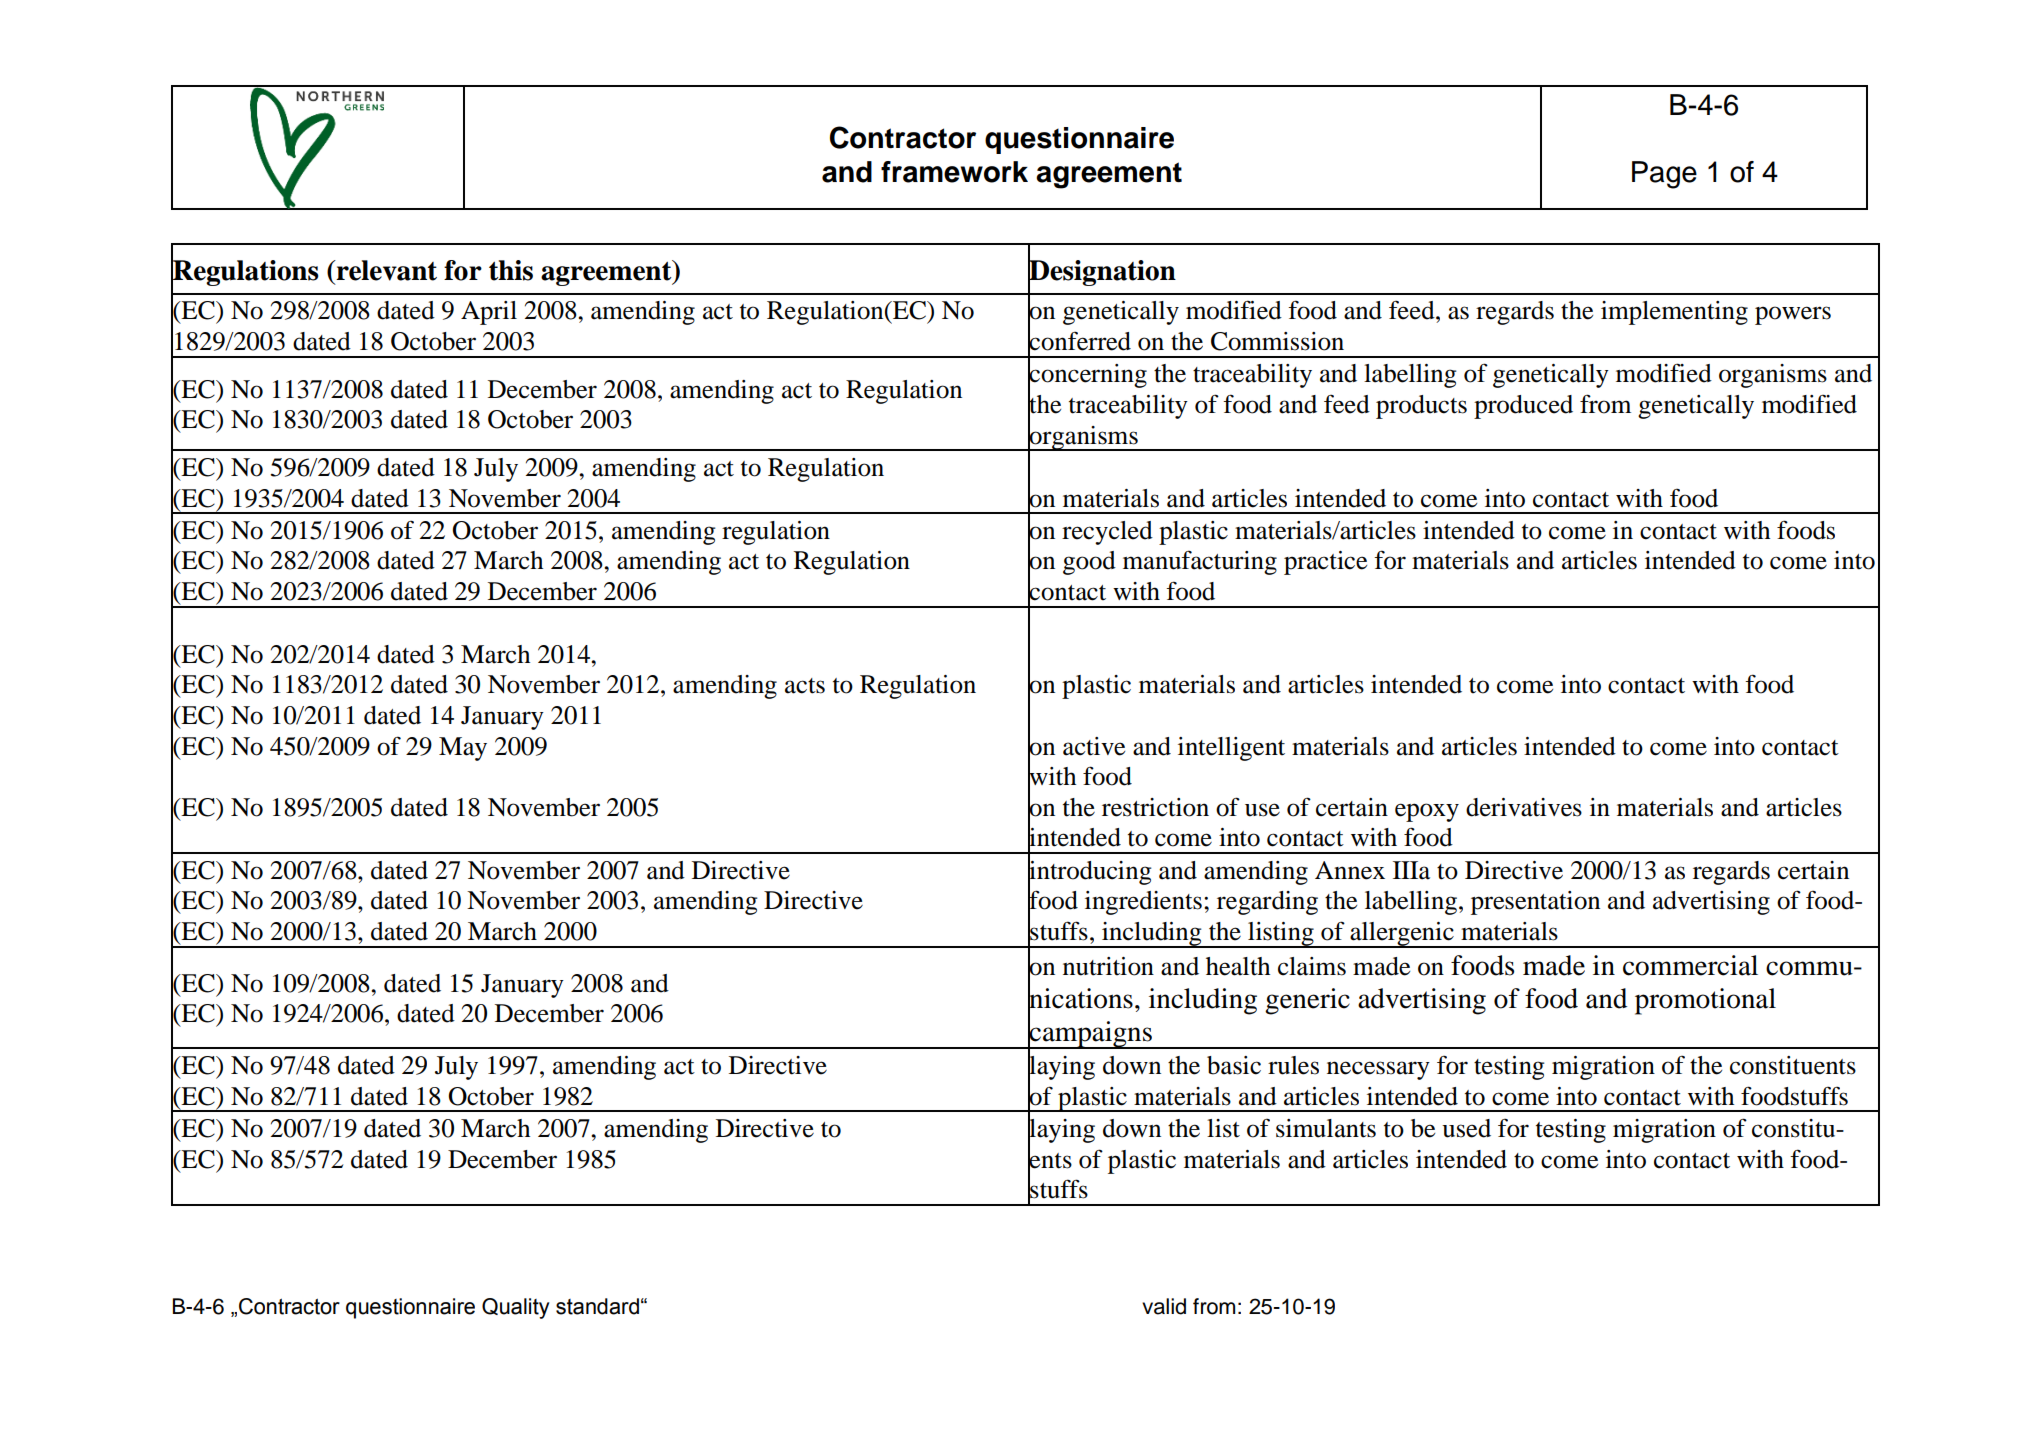  I want to click on presentation, so click(1535, 903).
